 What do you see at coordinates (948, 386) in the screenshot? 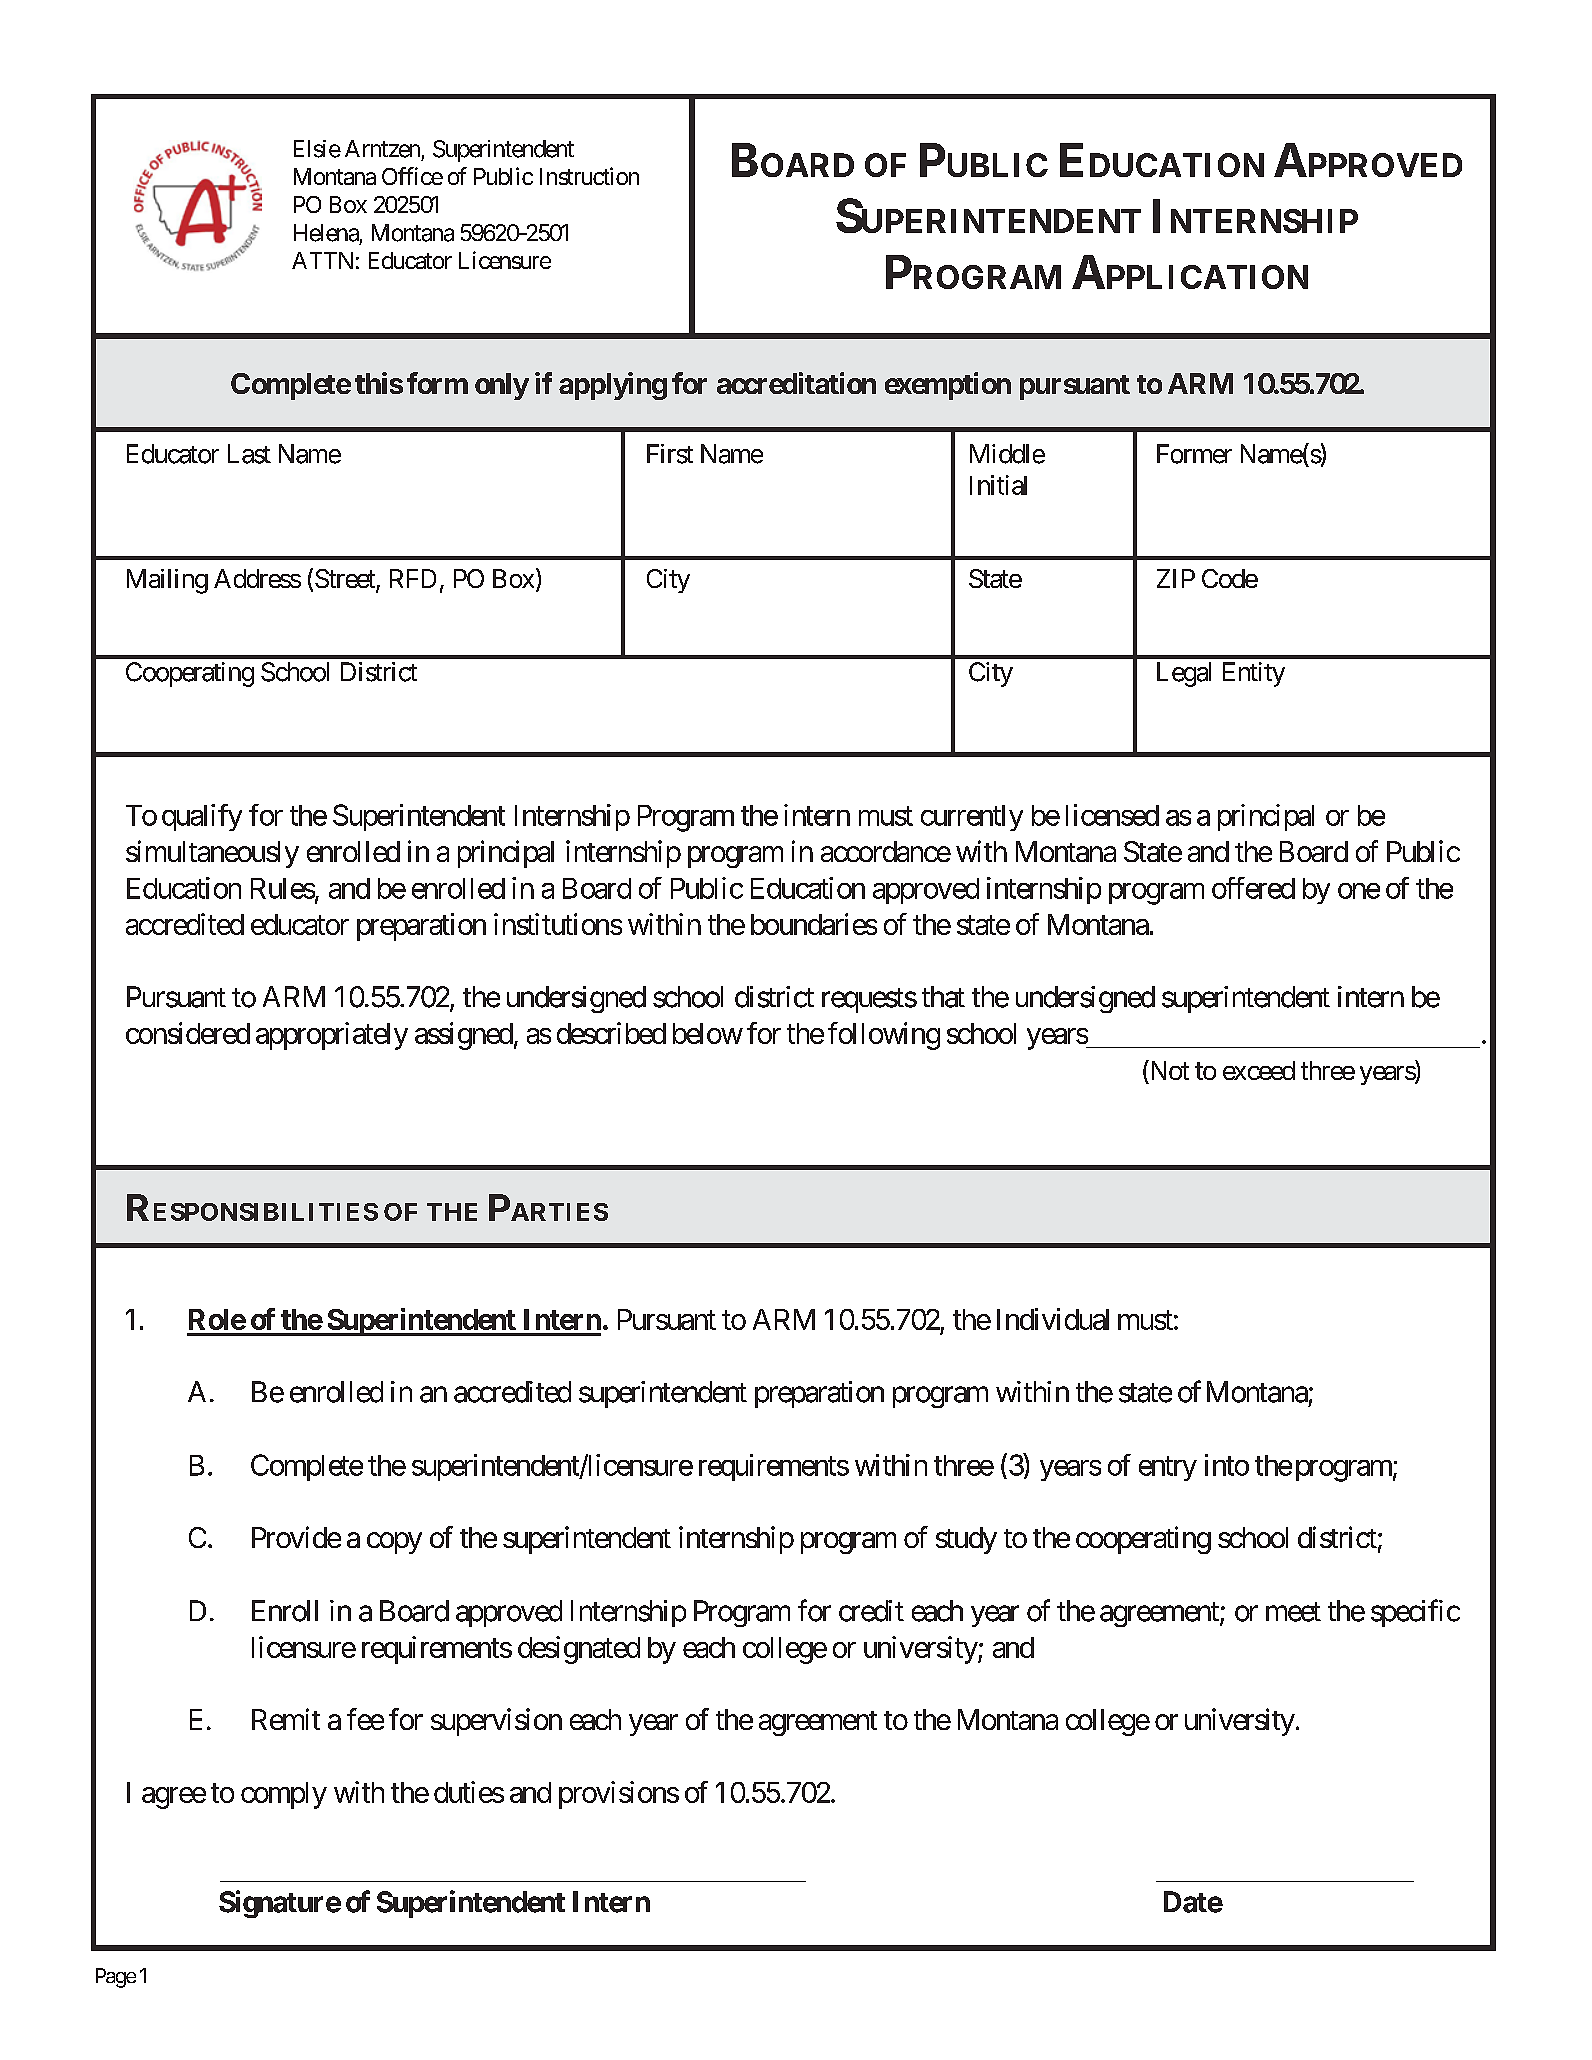
I see `exemption` at bounding box center [948, 386].
